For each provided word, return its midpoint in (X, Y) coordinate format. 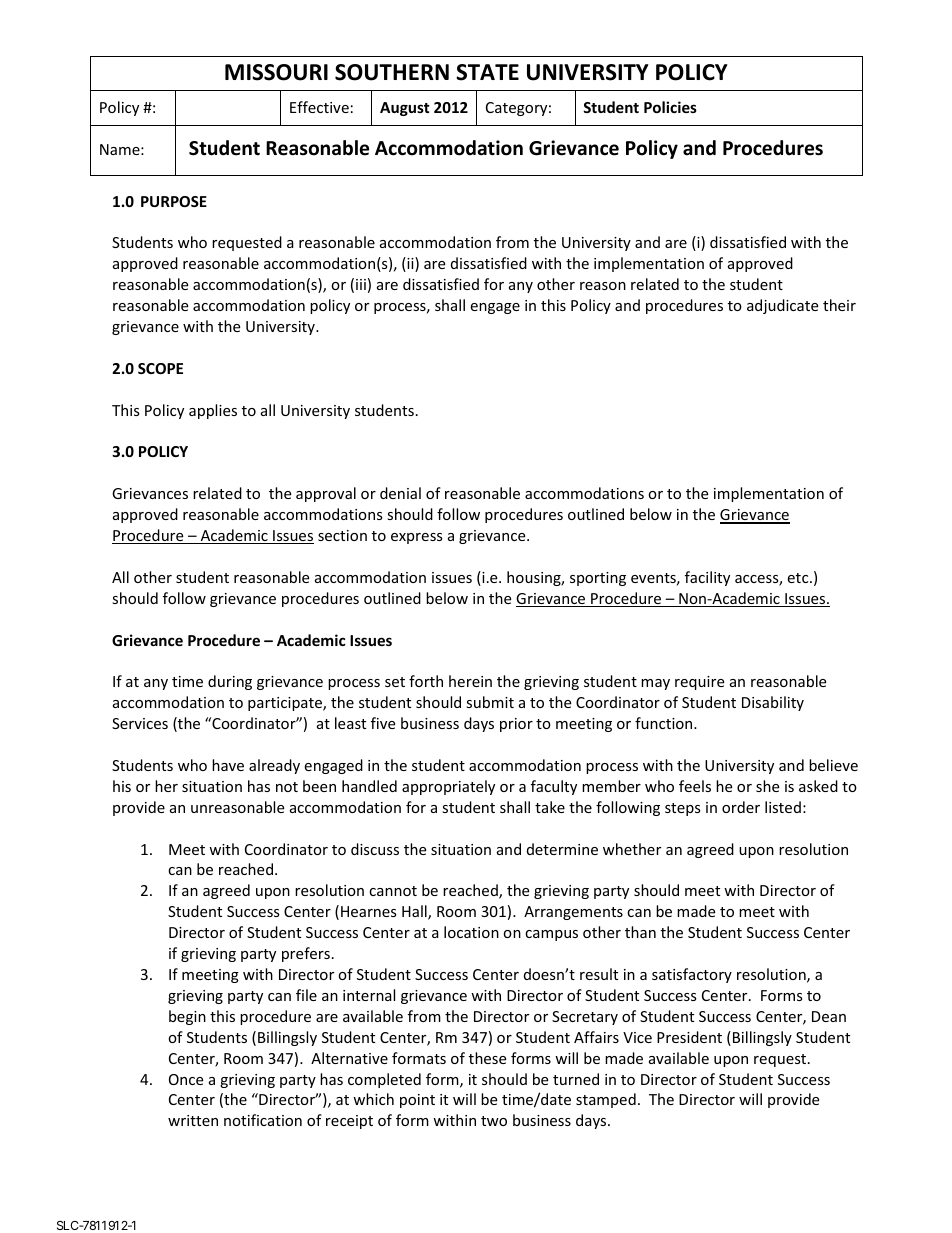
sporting (598, 579)
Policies (670, 107)
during (230, 682)
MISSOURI (276, 72)
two (494, 1121)
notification (263, 1120)
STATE (487, 72)
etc (799, 578)
